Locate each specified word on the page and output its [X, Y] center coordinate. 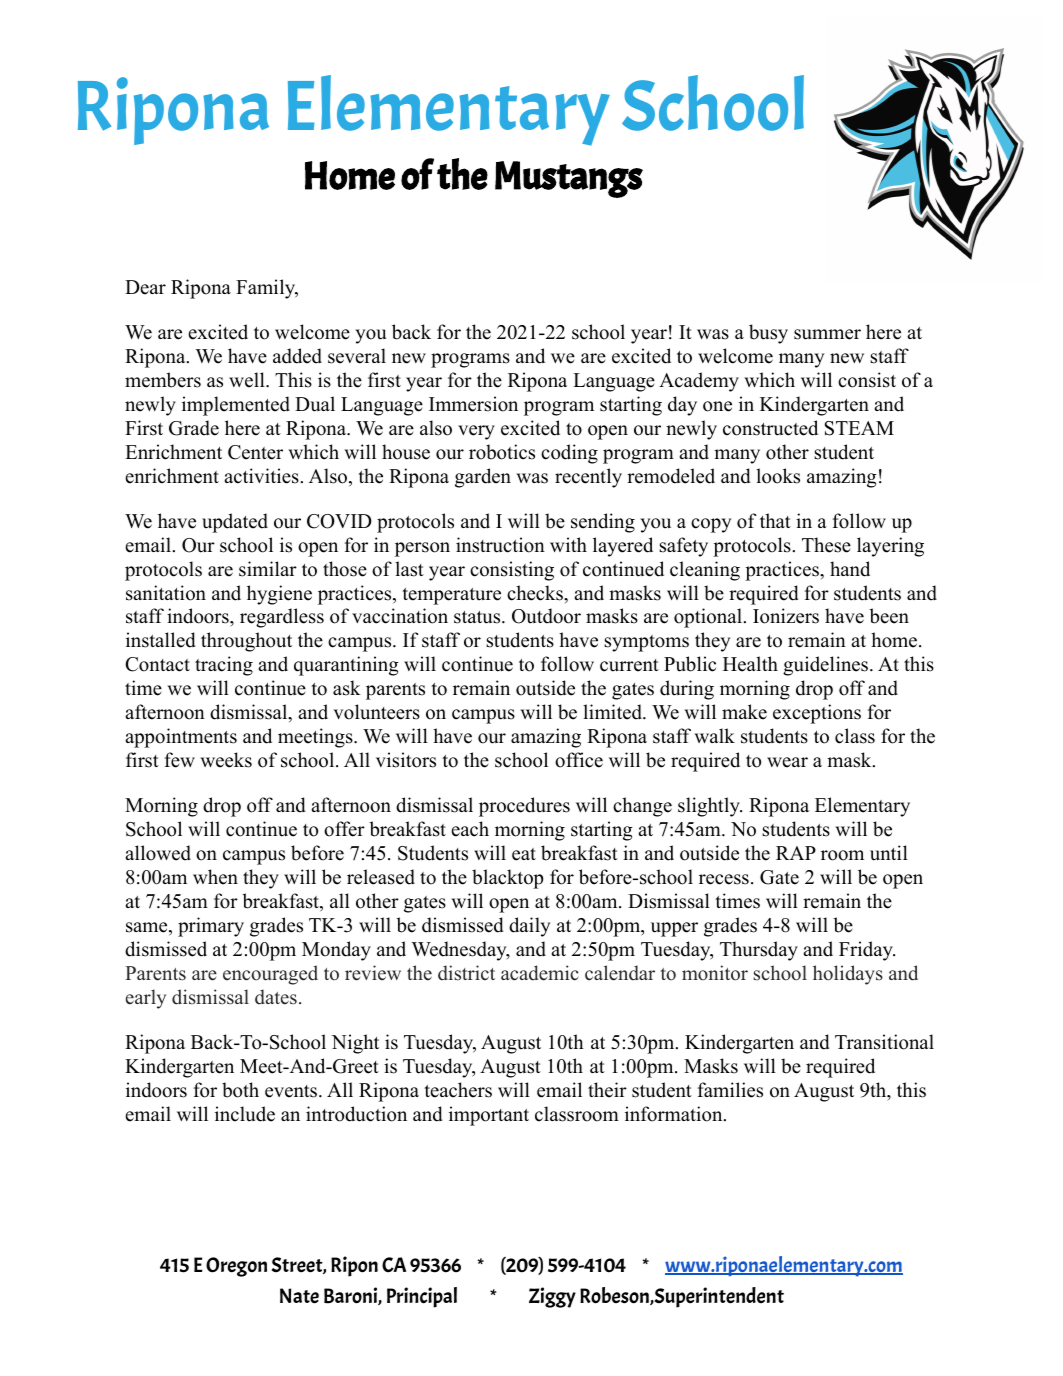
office [579, 760]
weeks [226, 760]
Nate [299, 1296]
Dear [145, 287]
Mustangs [569, 179]
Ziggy [552, 1297]
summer [827, 334]
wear [787, 762]
